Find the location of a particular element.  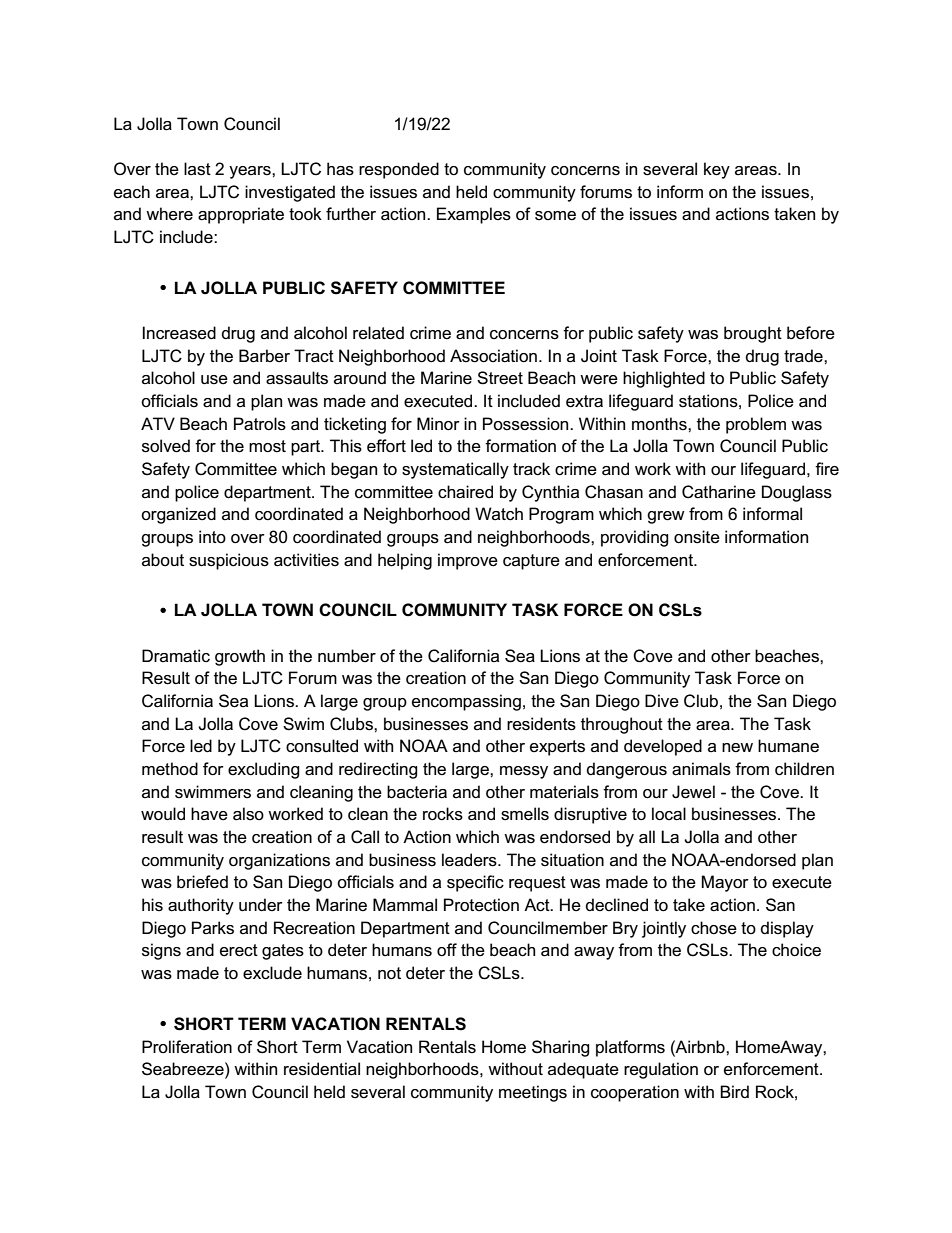

growth is located at coordinates (240, 657).
